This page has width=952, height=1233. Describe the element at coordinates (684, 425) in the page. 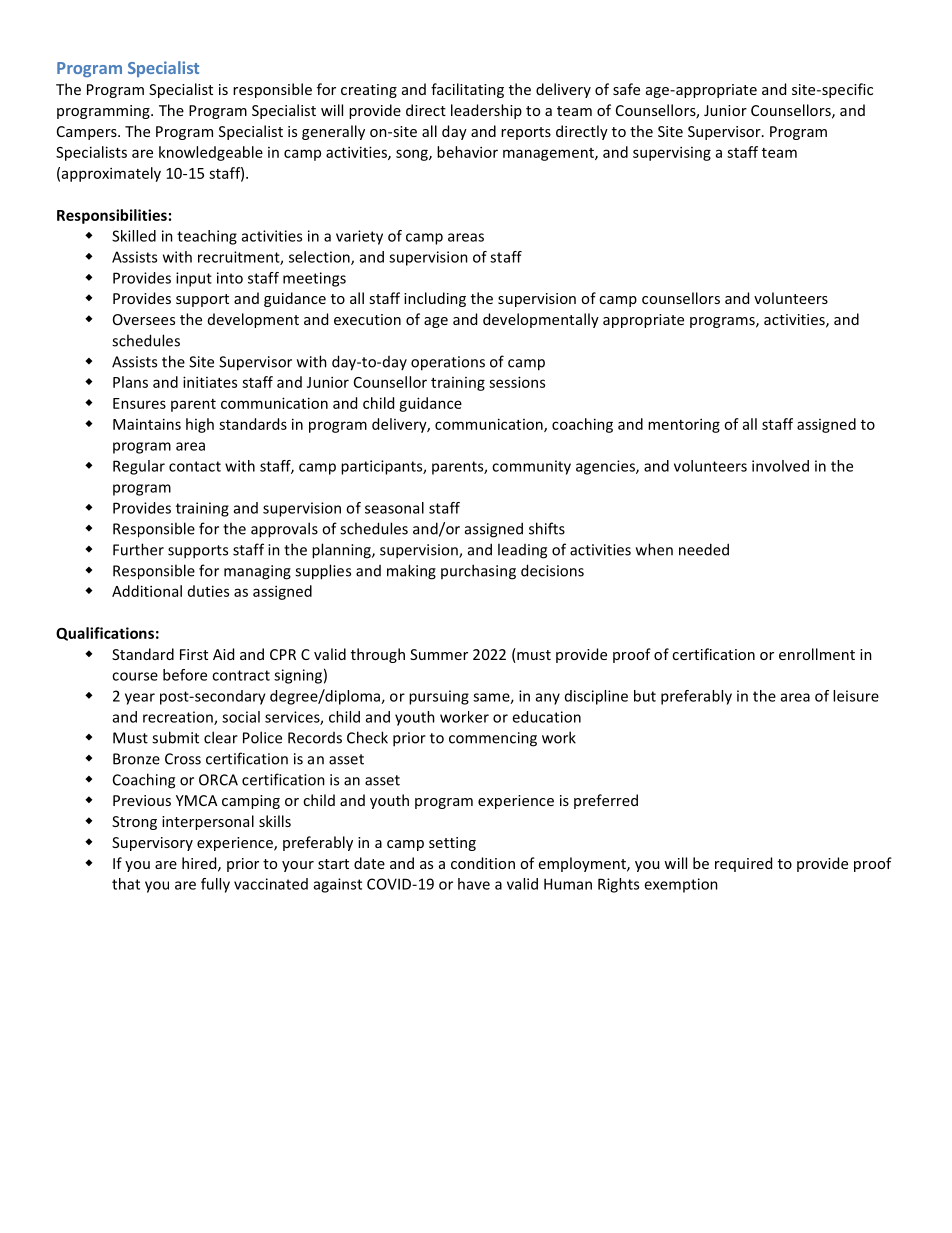

I see `mentoring` at that location.
